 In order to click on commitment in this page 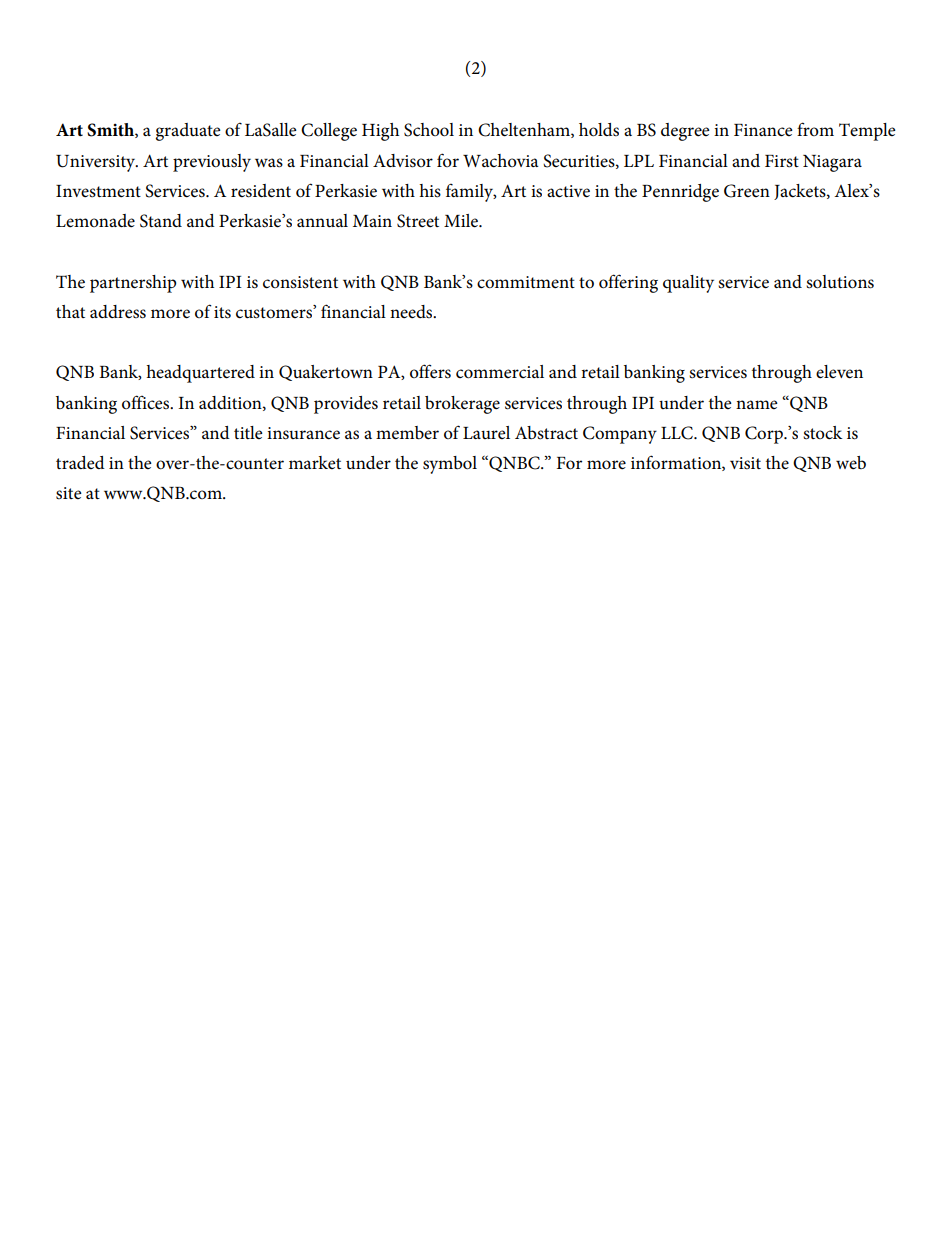, I will do `click(526, 282)`.
